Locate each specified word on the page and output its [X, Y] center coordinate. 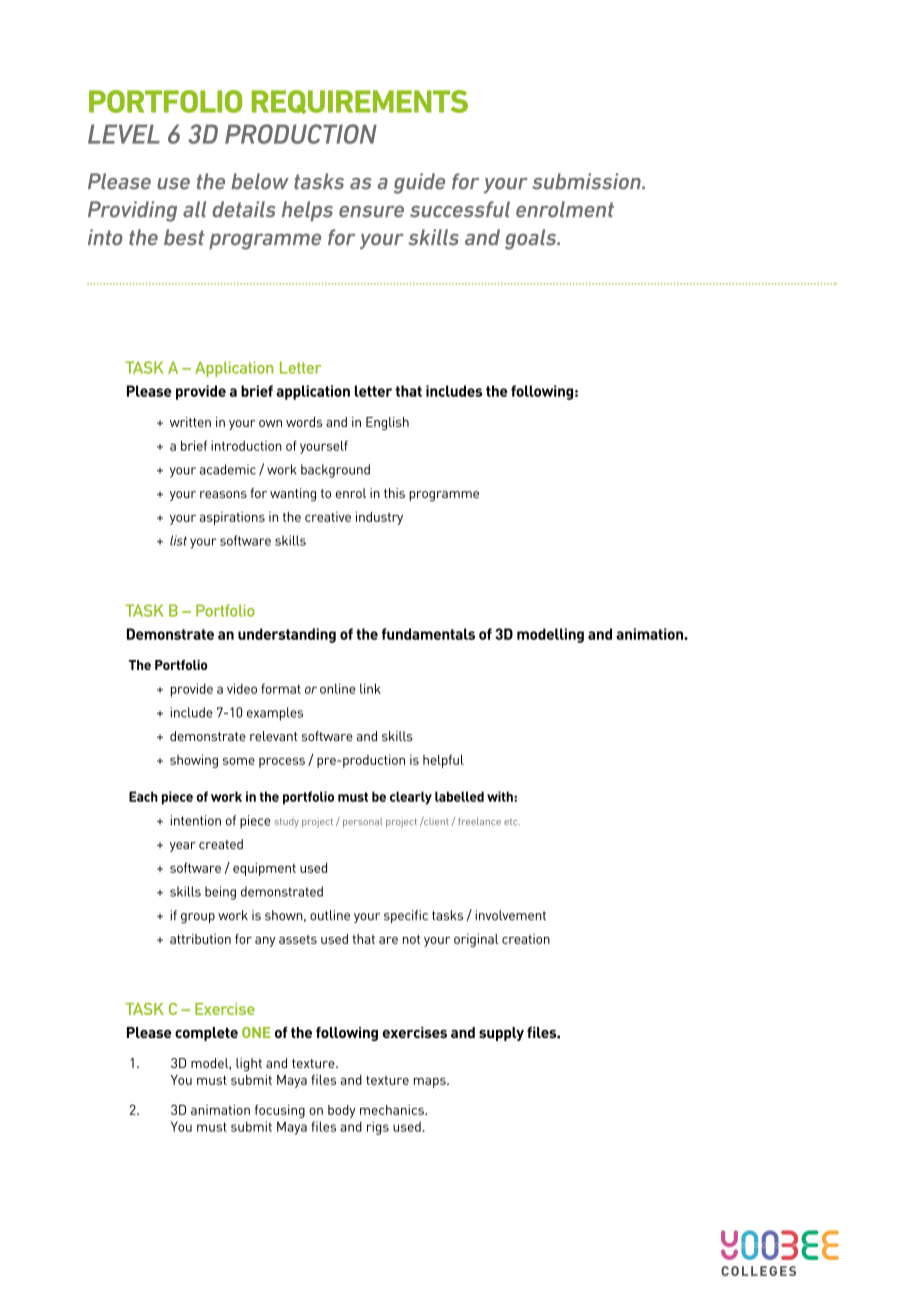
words [304, 422]
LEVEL [124, 134]
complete [206, 1034]
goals [532, 239]
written [190, 422]
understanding [287, 635]
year [183, 847]
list [178, 540]
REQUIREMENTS [360, 102]
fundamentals [428, 634]
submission [587, 181]
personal [362, 823]
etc [512, 821]
